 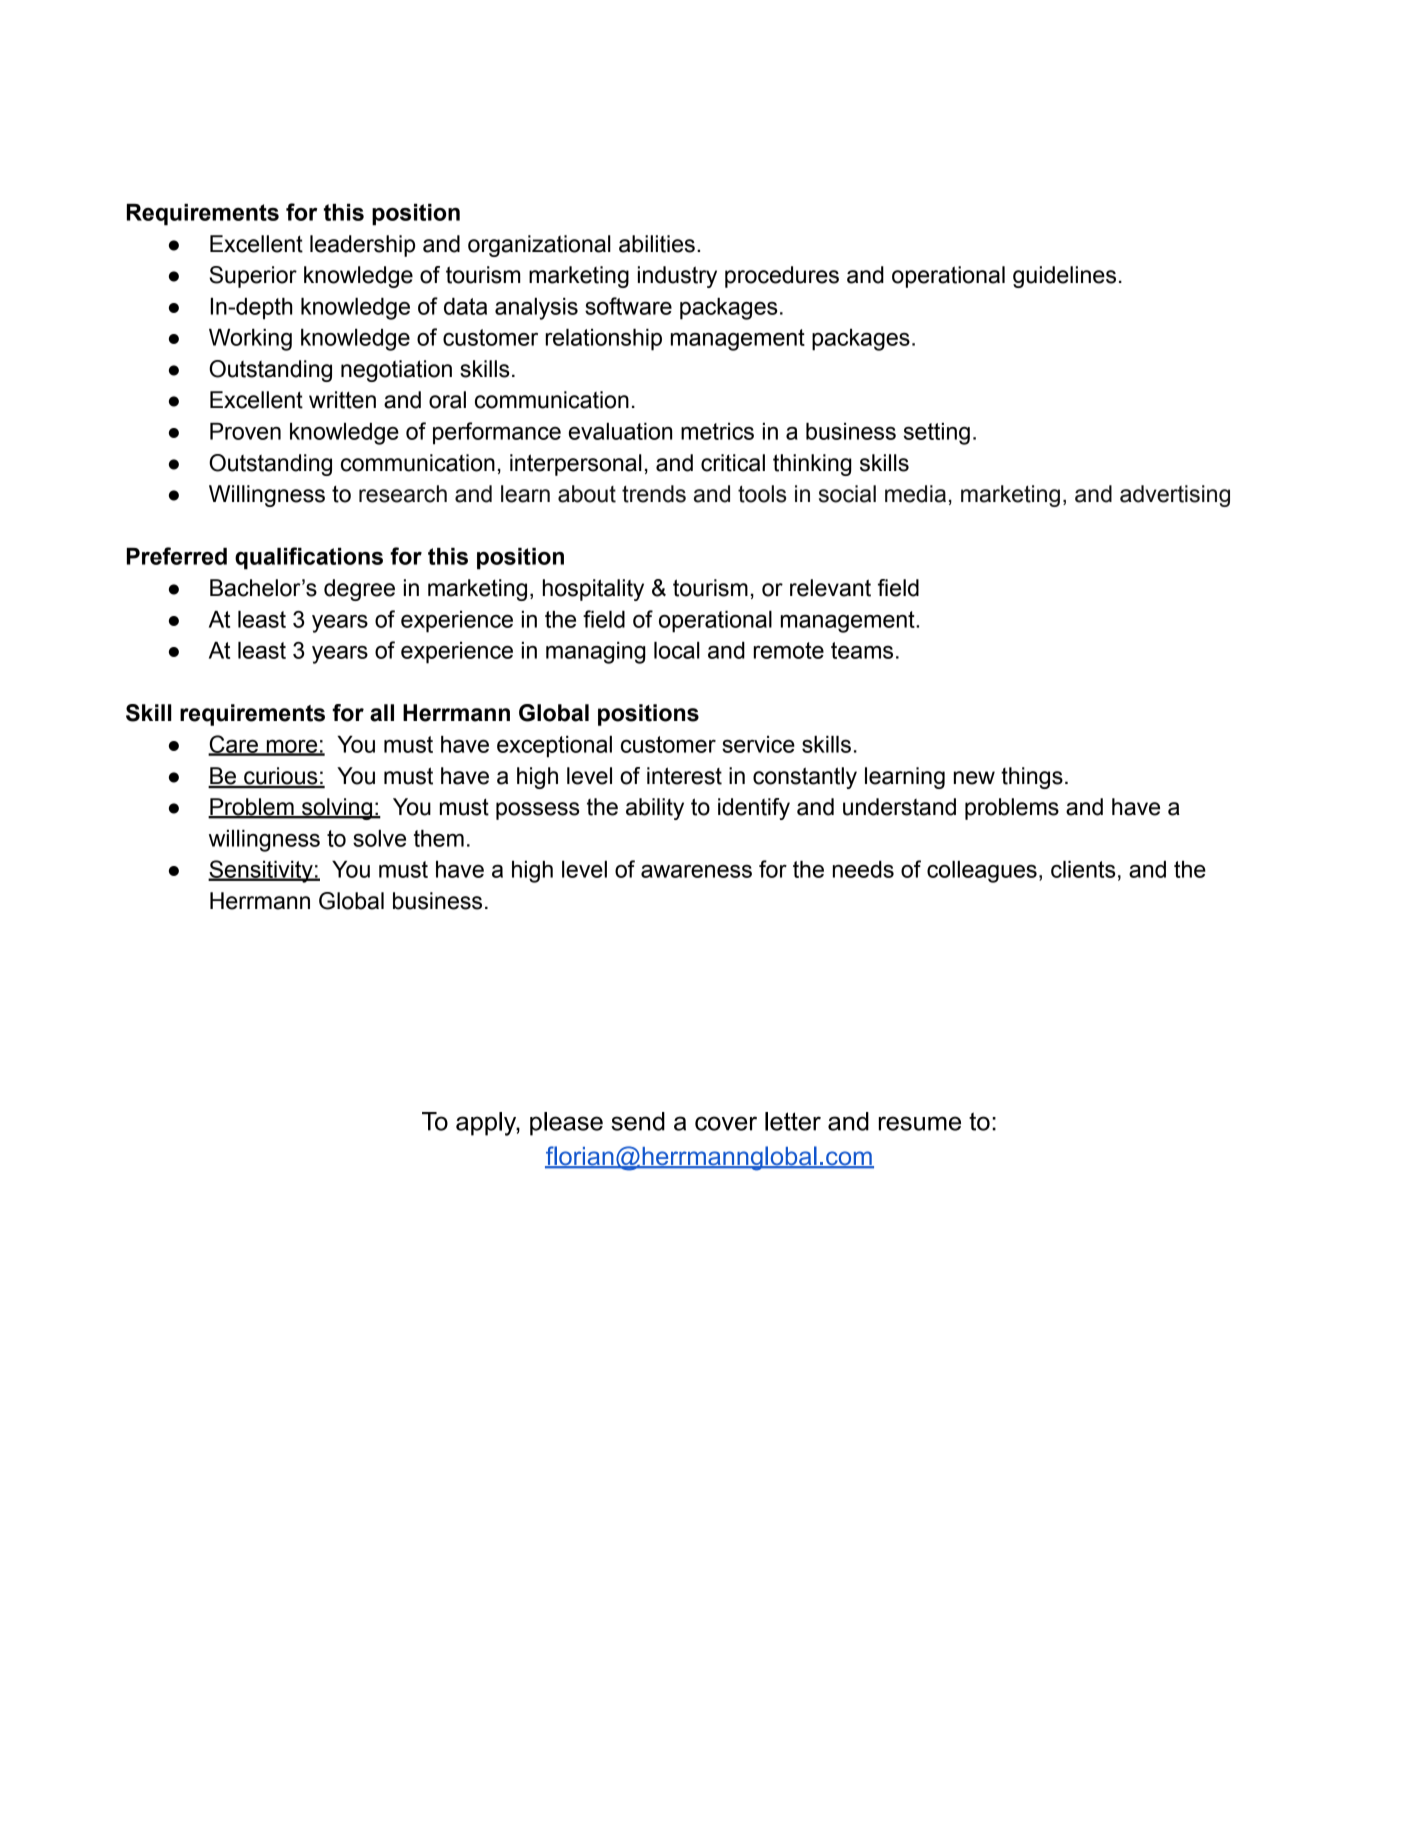 I want to click on advertising, so click(x=1175, y=496).
